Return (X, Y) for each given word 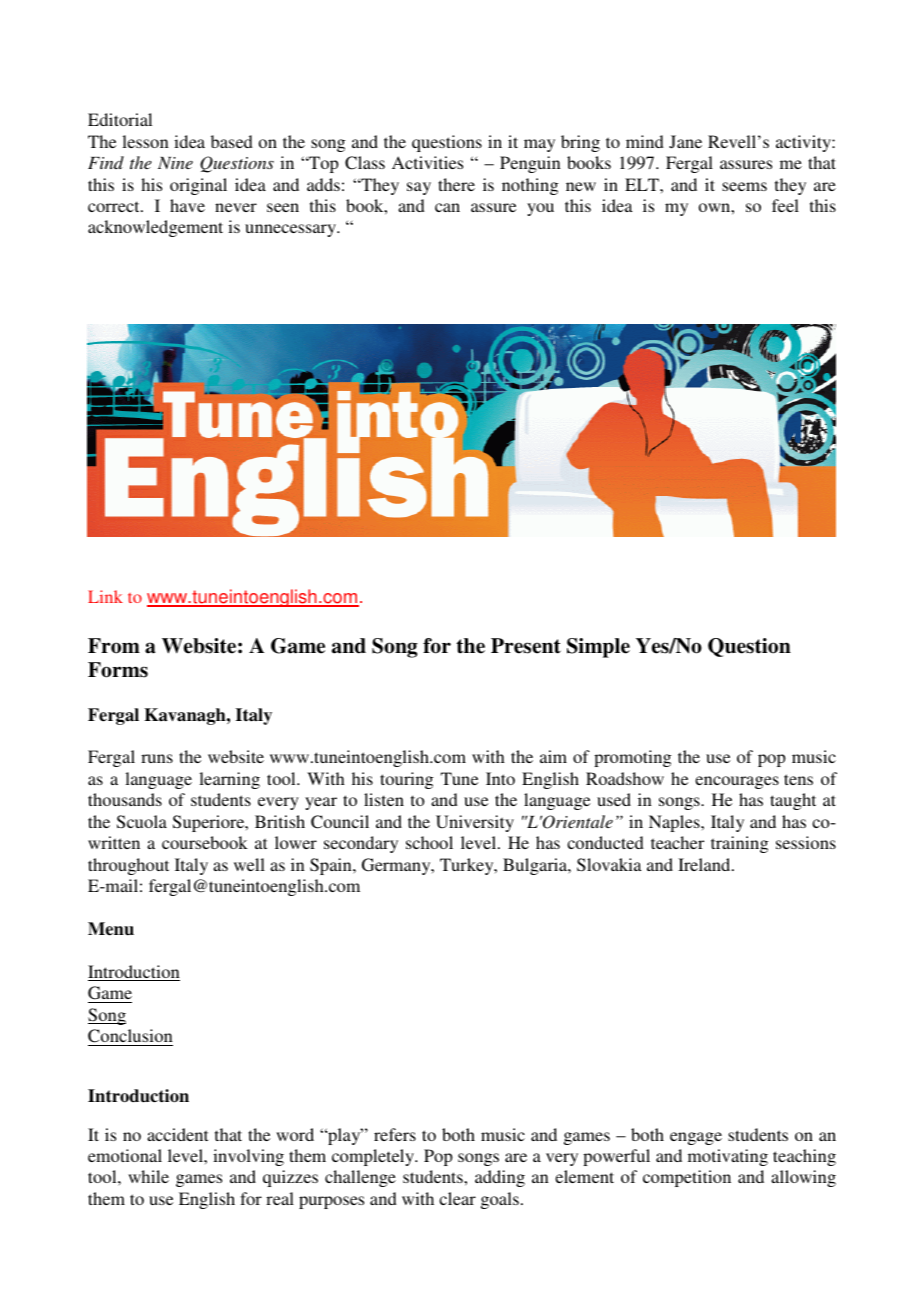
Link (105, 596)
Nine (175, 163)
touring (406, 780)
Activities (427, 162)
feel (785, 205)
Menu (111, 929)
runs (157, 758)
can (447, 207)
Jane (685, 142)
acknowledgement (155, 228)
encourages (737, 782)
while (148, 1176)
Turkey (468, 866)
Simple (598, 648)
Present (526, 646)
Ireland (705, 864)
